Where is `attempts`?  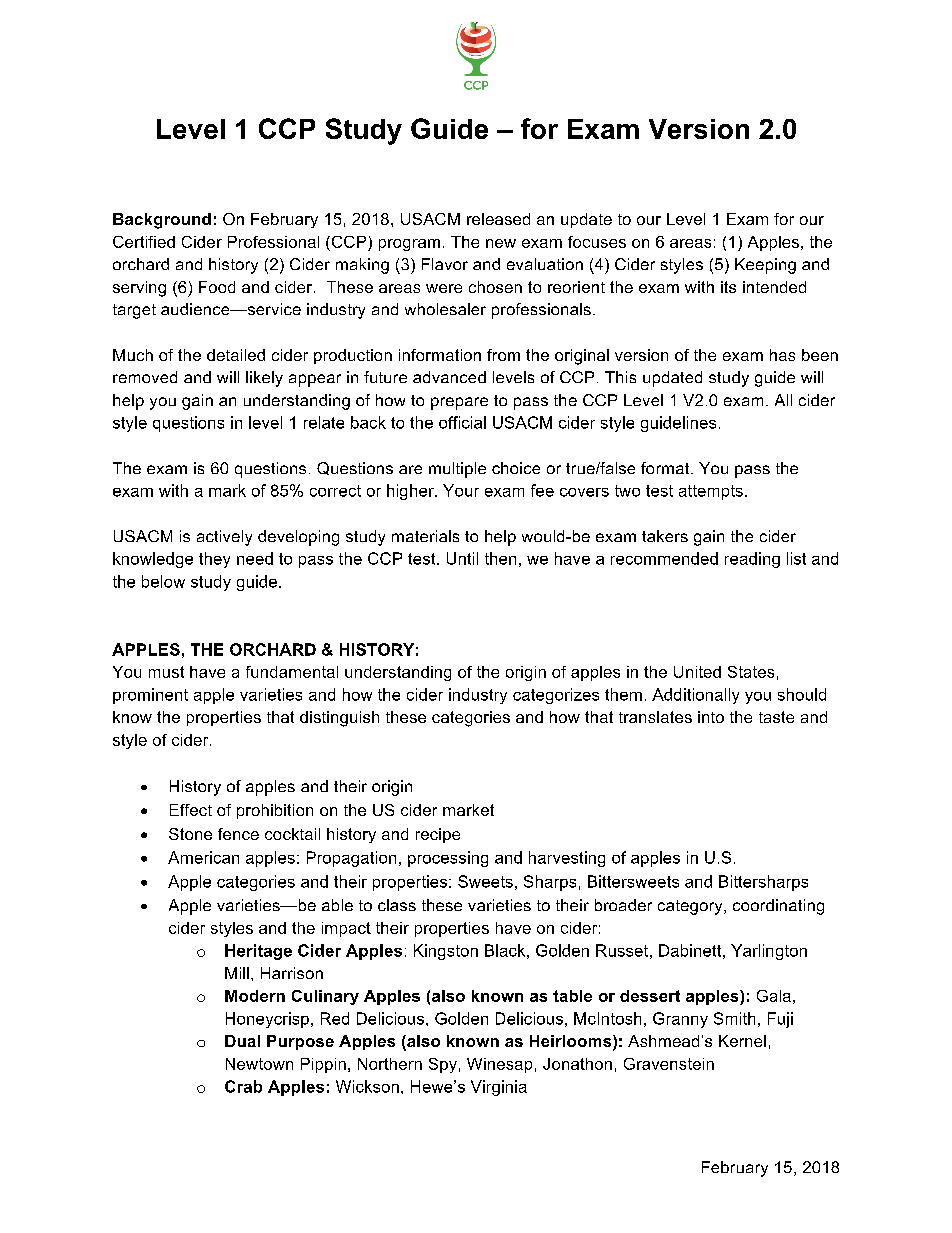
attempts is located at coordinates (711, 492).
